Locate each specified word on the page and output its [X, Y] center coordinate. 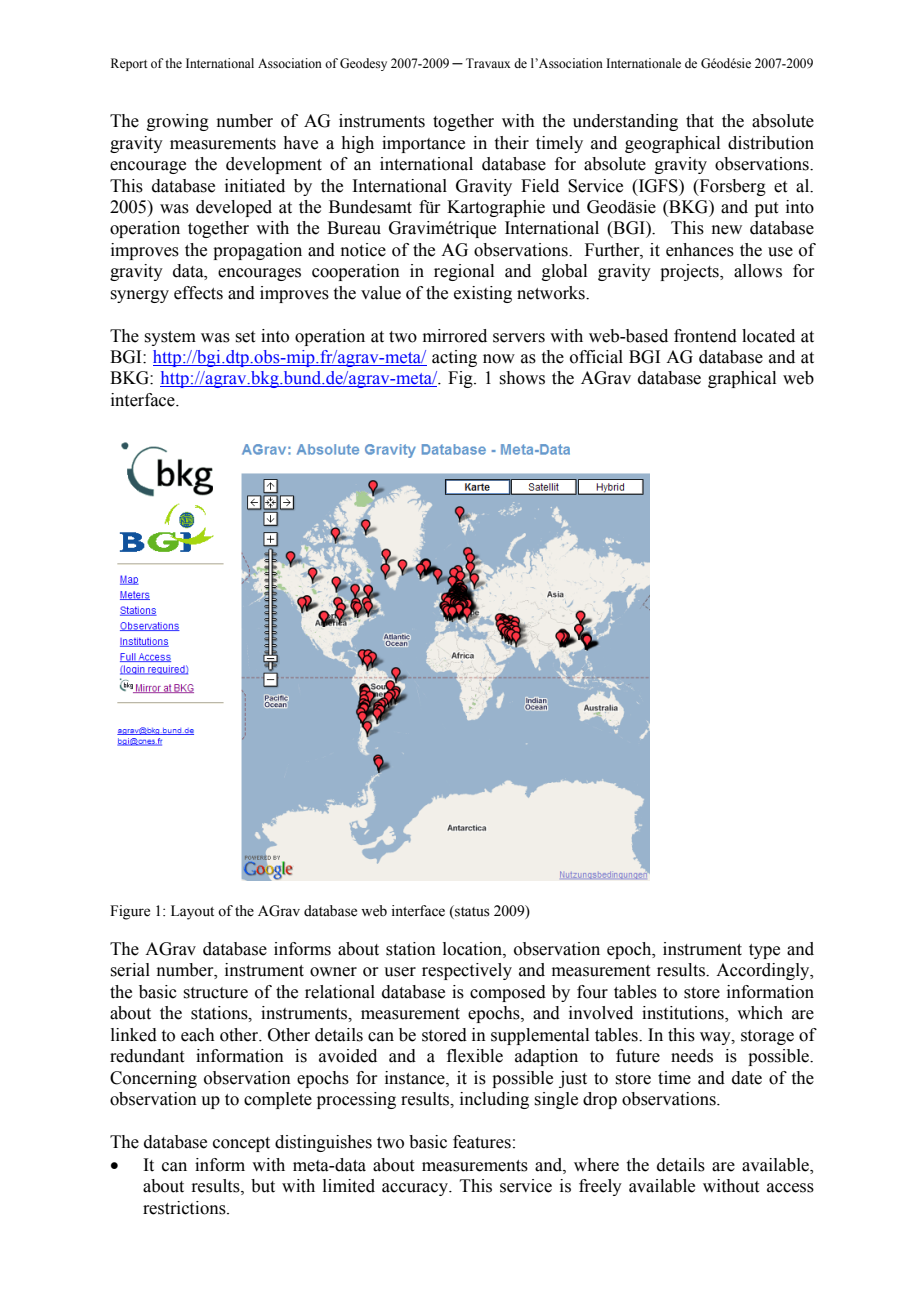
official [596, 357]
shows [522, 378]
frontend [705, 336]
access [790, 1188]
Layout [192, 912]
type [764, 951]
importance [423, 144]
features [482, 1142]
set [245, 337]
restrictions [185, 1208]
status [471, 912]
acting [454, 358]
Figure [130, 912]
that [700, 121]
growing [178, 122]
